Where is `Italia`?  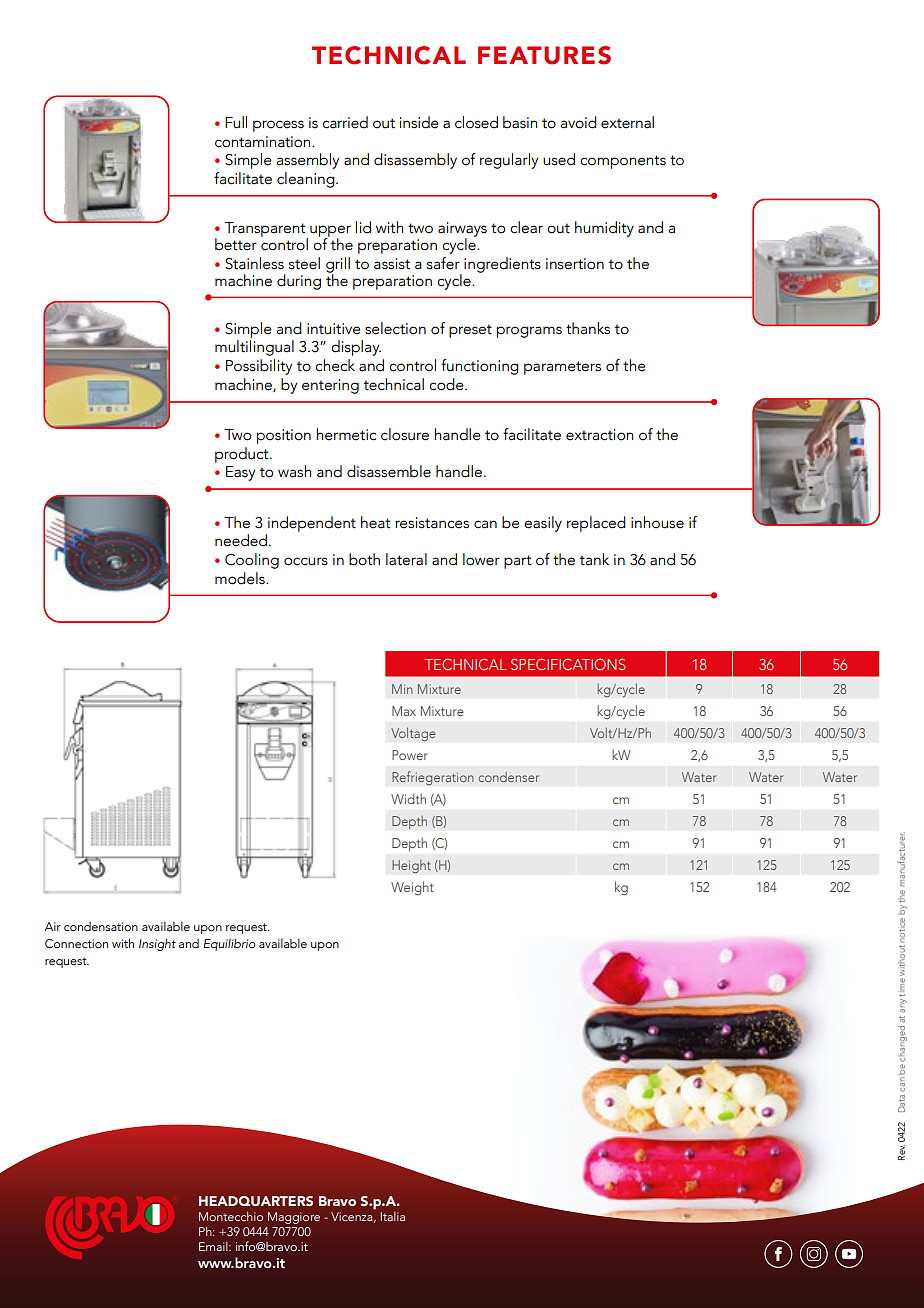 Italia is located at coordinates (392, 1216).
